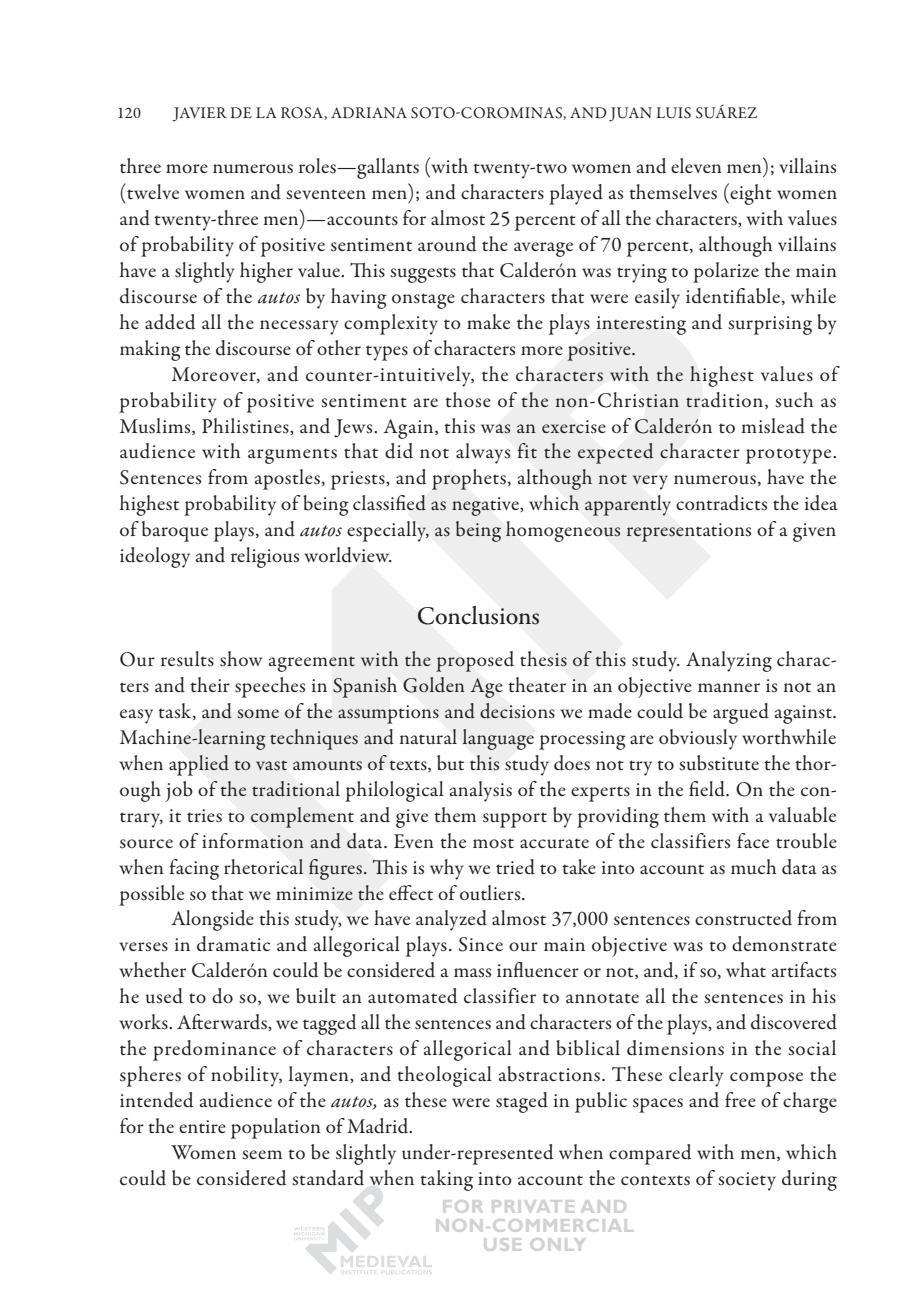 This screenshot has width=924, height=1305. Describe the element at coordinates (721, 503) in the screenshot. I see `contradicts` at that location.
